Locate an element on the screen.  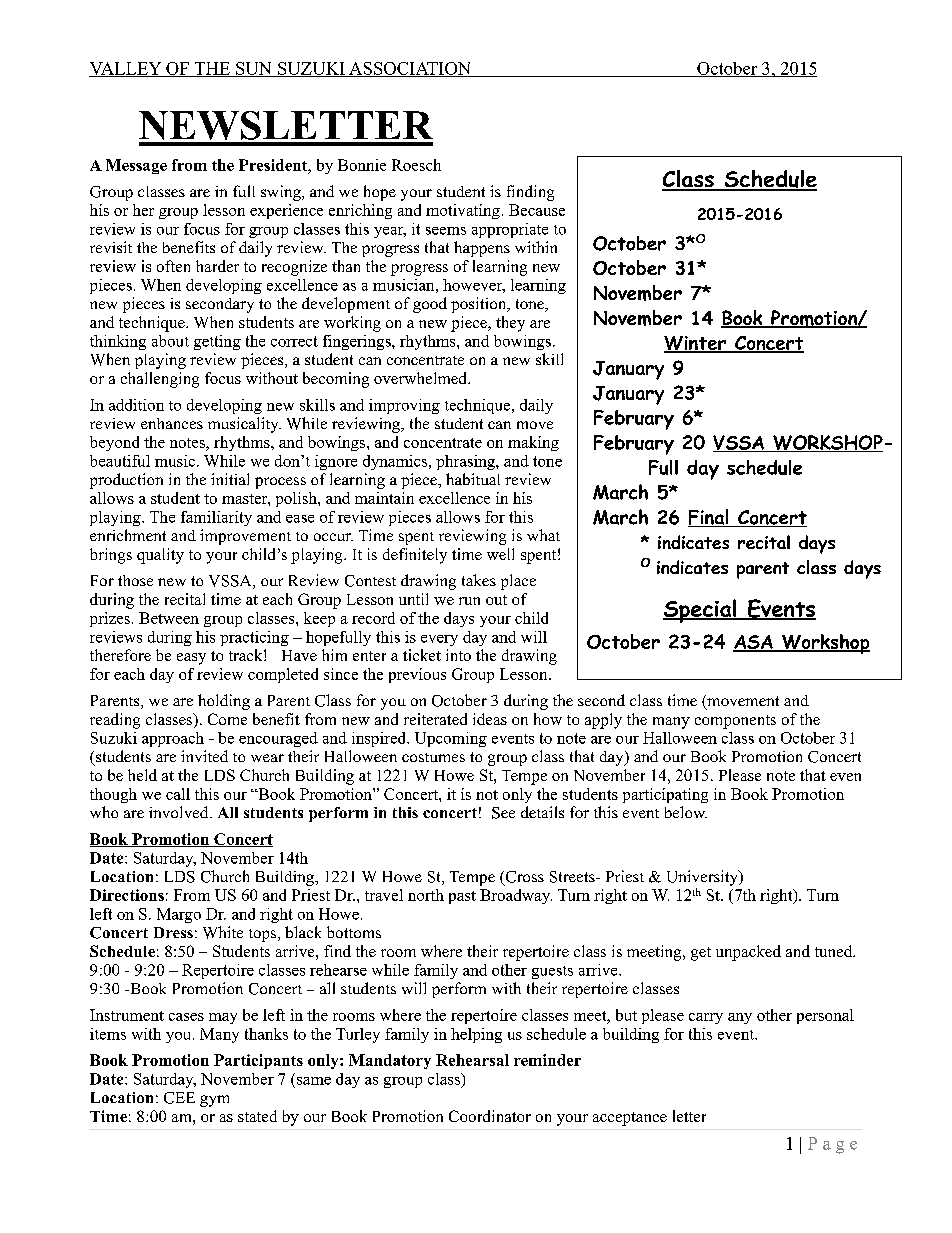
components is located at coordinates (735, 722).
